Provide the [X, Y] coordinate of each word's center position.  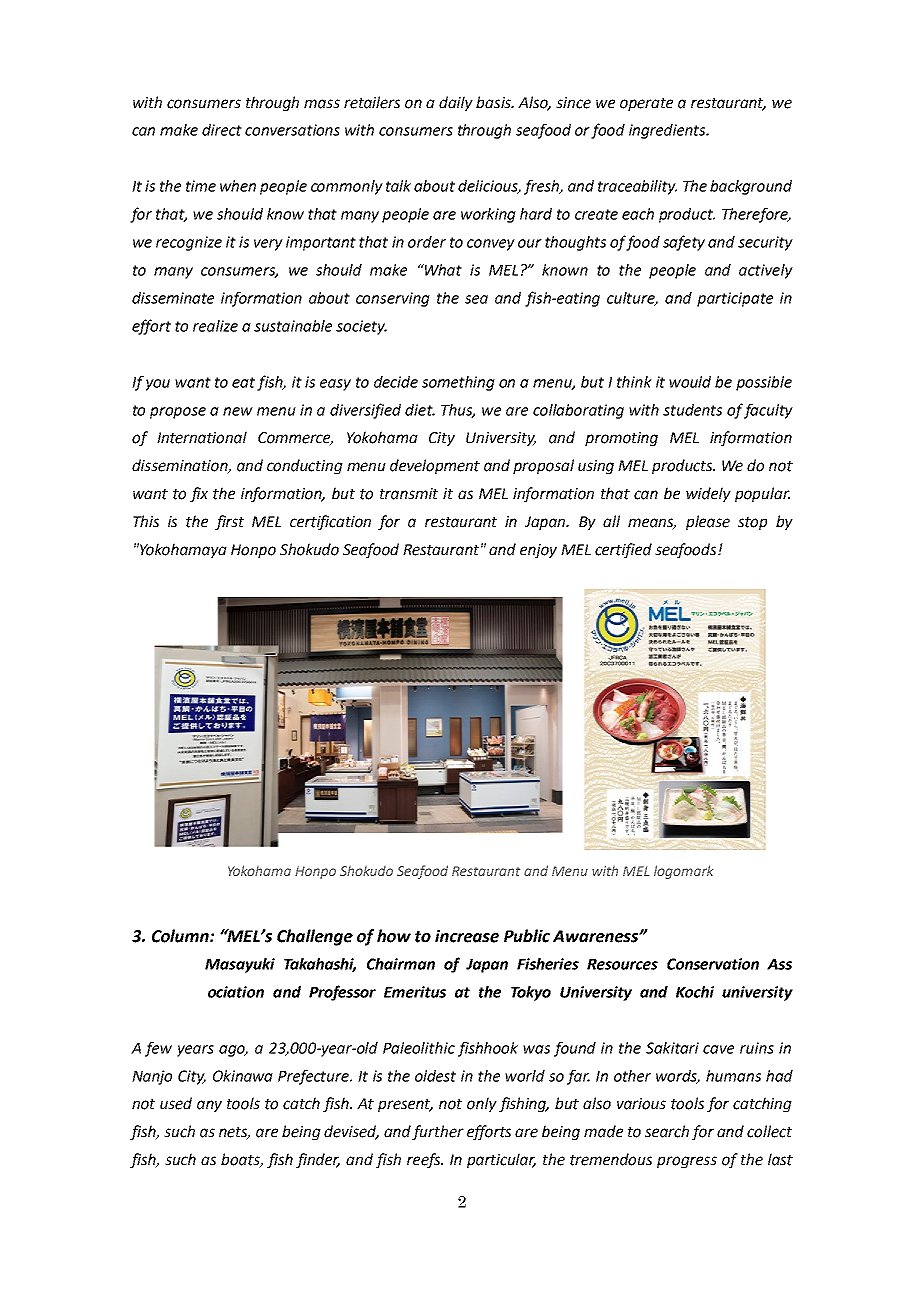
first [229, 522]
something [458, 383]
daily [456, 103]
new [238, 411]
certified [623, 550]
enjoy [538, 551]
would [690, 382]
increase [467, 936]
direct [222, 130]
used [176, 1103]
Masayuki [240, 965]
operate [646, 104]
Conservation [713, 964]
